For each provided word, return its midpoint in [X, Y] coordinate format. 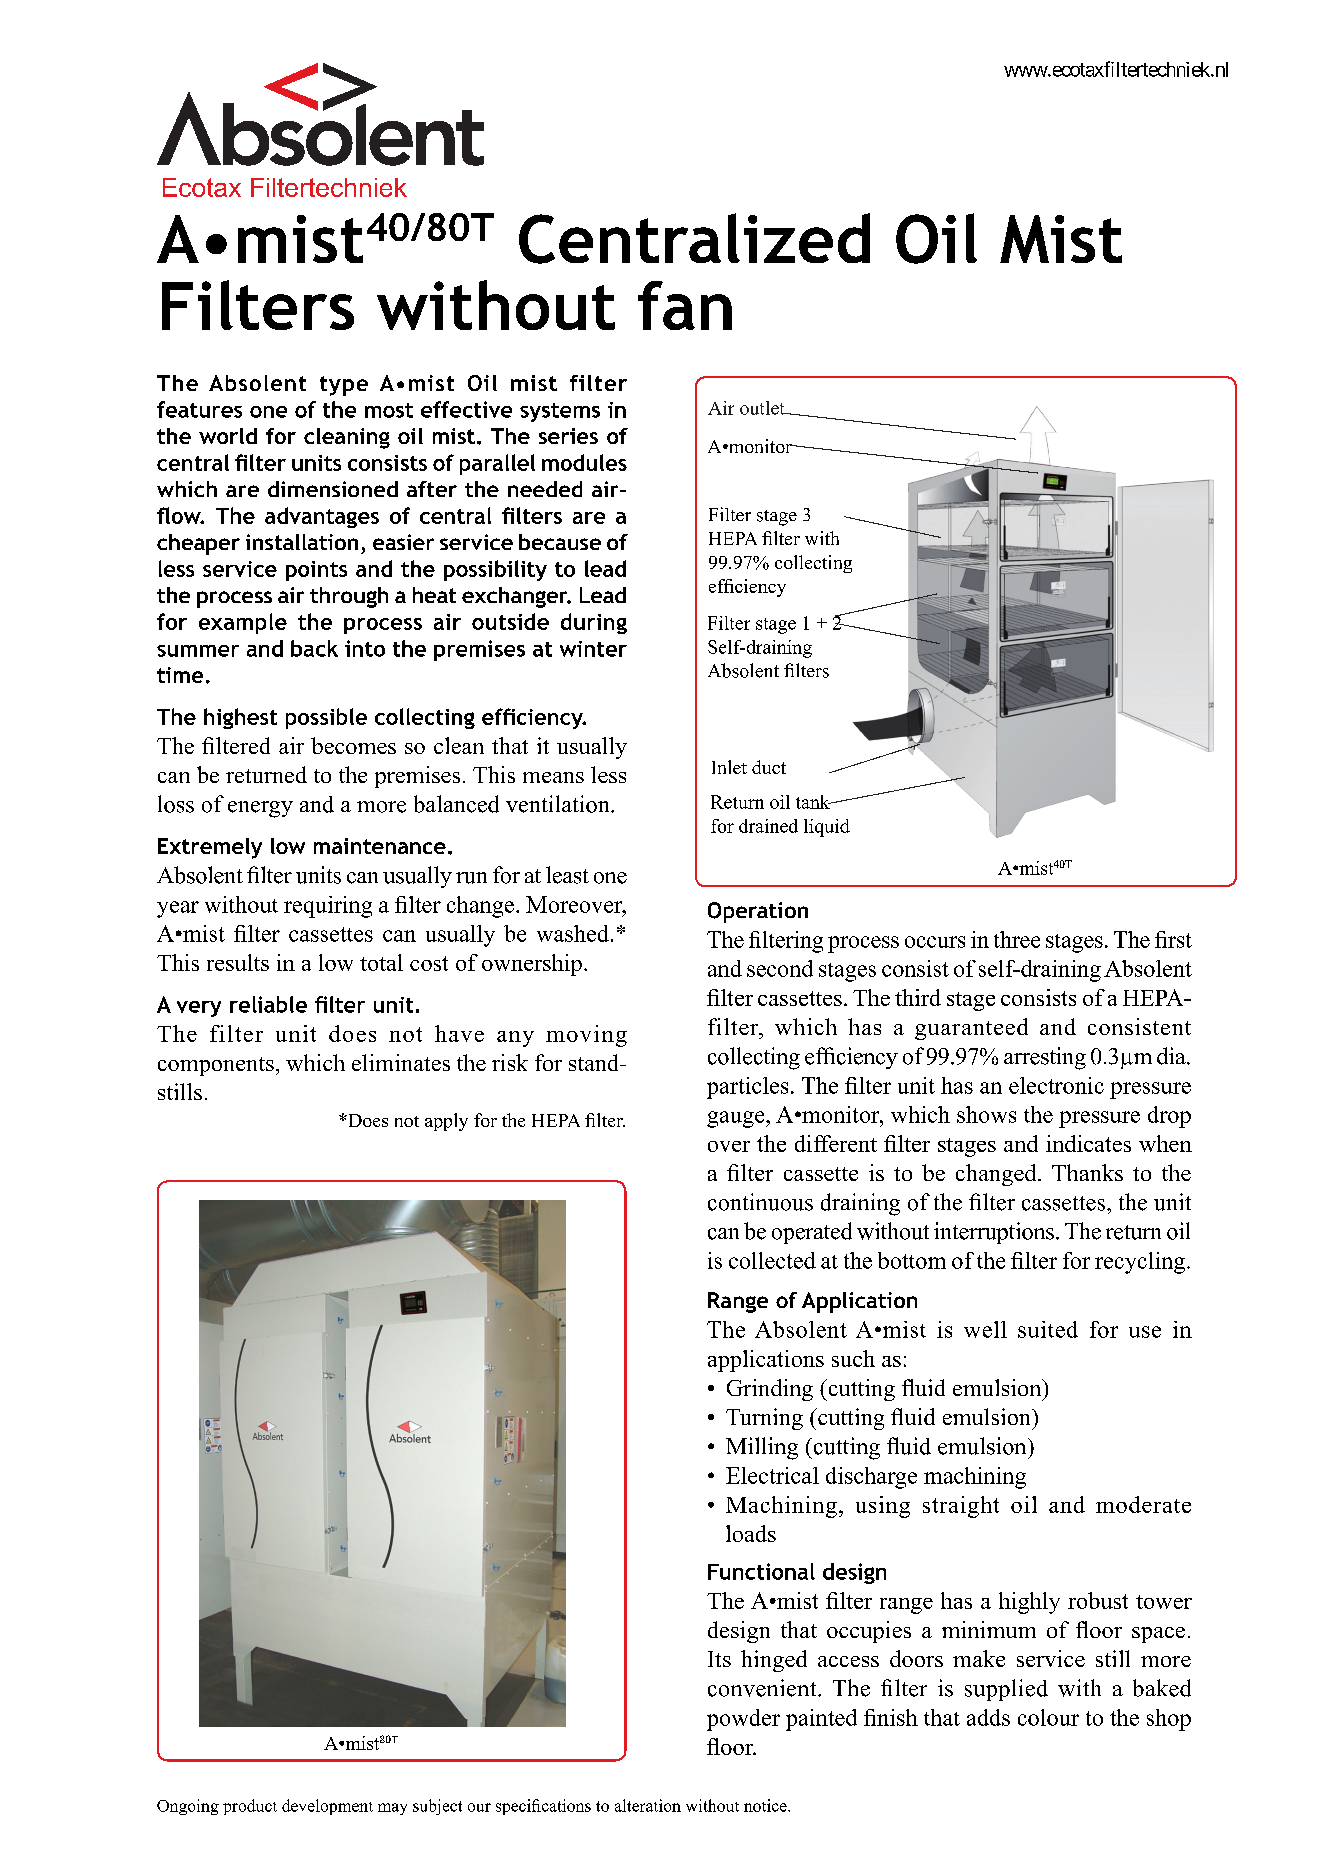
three [1017, 939]
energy [260, 809]
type [344, 386]
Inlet [729, 767]
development [327, 1807]
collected [772, 1260]
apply [446, 1122]
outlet [763, 408]
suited [1048, 1329]
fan [685, 305]
